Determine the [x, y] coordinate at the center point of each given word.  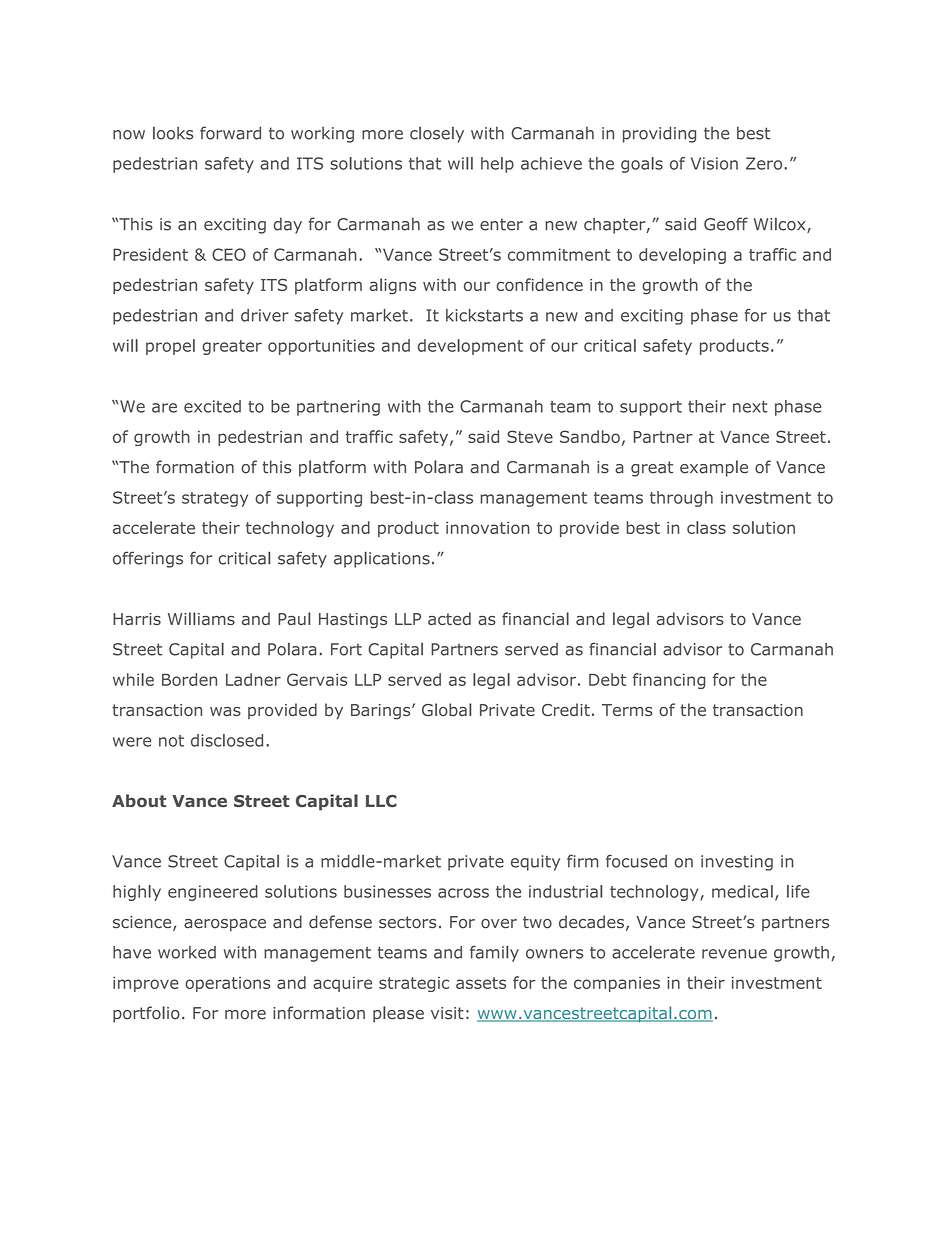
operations [228, 984]
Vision [714, 163]
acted [449, 618]
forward [230, 133]
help [497, 165]
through [681, 499]
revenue [734, 954]
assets [481, 983]
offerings [148, 559]
